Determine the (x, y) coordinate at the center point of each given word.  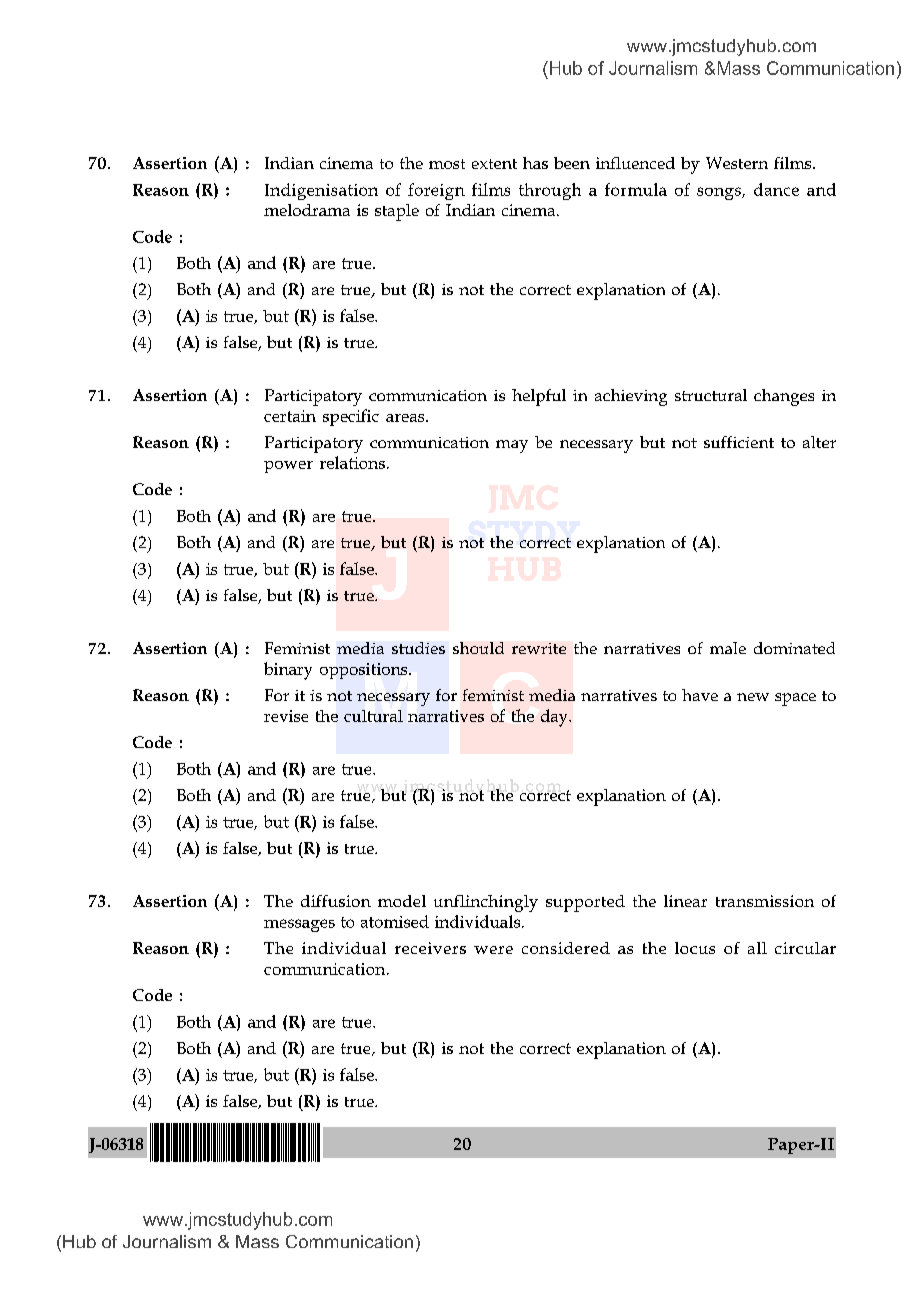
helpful (539, 397)
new (753, 697)
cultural (373, 716)
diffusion (336, 901)
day (555, 718)
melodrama (307, 210)
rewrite (539, 648)
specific (351, 417)
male (728, 648)
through (550, 191)
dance (776, 189)
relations (352, 462)
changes (784, 397)
